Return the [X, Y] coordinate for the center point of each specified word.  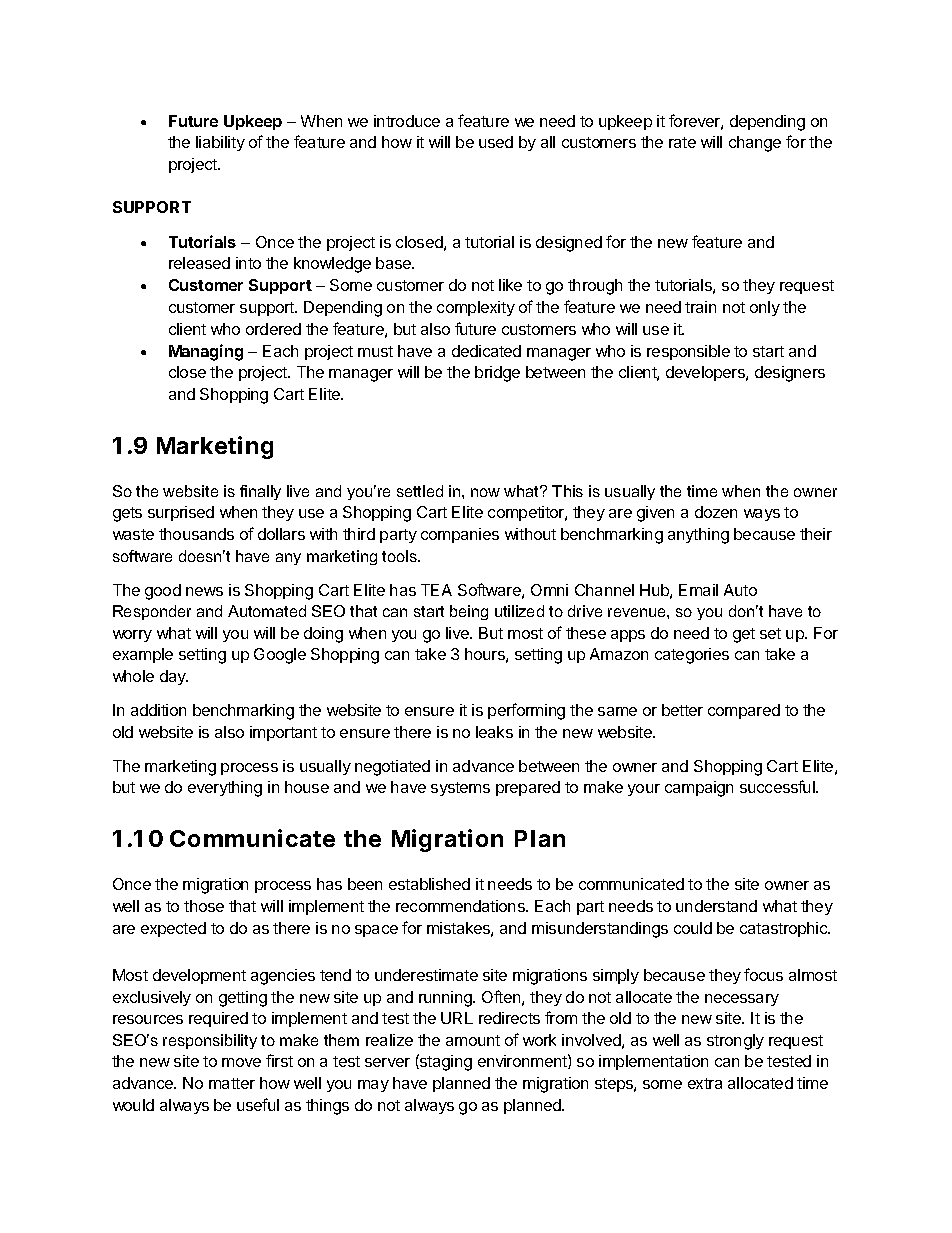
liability [220, 143]
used [496, 142]
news [204, 591]
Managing [206, 352]
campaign [699, 789]
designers [790, 374]
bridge [497, 374]
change [755, 144]
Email [698, 590]
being [469, 612]
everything [225, 789]
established [429, 884]
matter [232, 1083]
